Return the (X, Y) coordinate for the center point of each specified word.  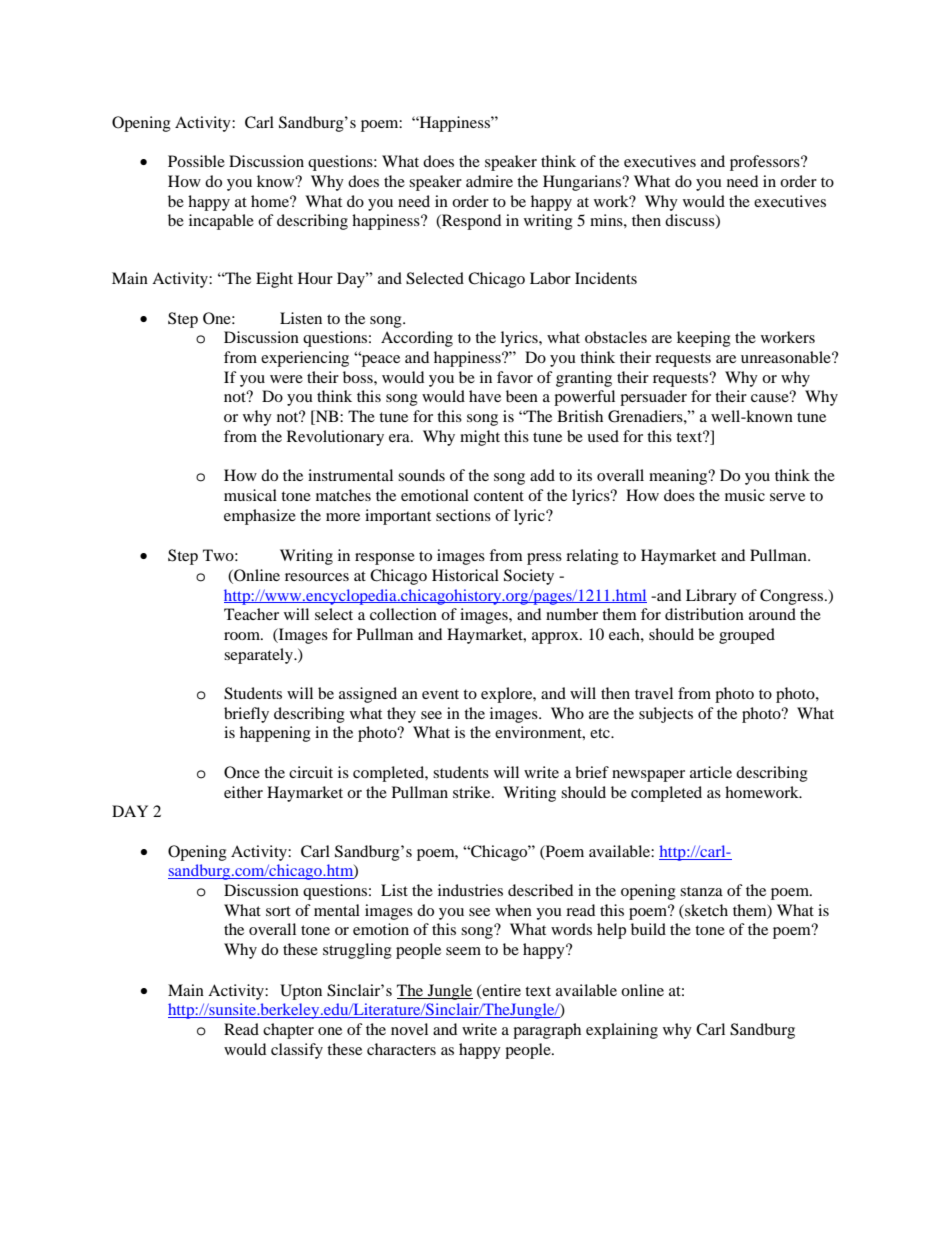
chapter (288, 1031)
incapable (221, 222)
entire (500, 991)
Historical (465, 575)
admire (489, 181)
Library (711, 597)
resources (317, 577)
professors (766, 163)
